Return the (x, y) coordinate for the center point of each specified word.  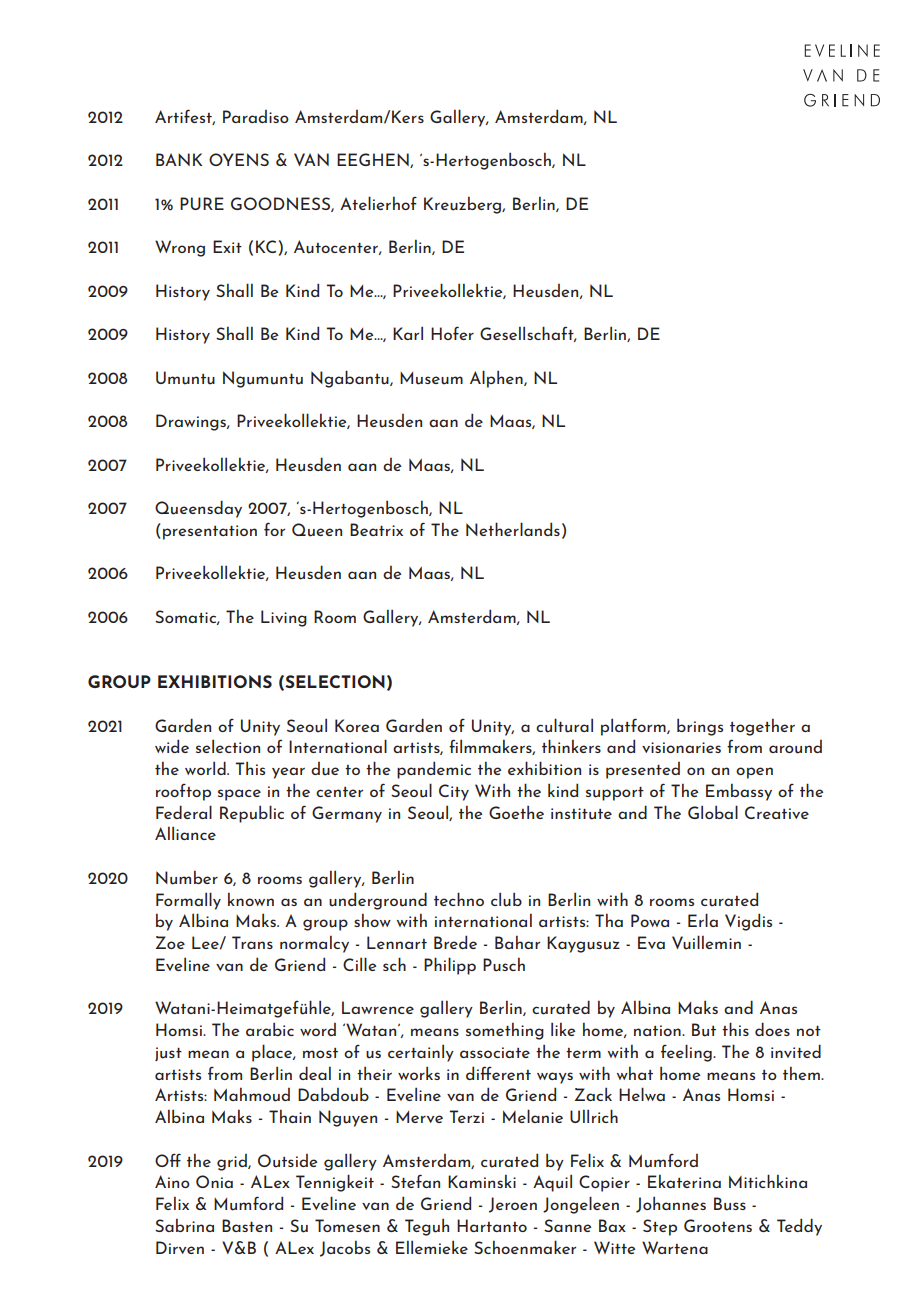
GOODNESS (281, 204)
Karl (408, 333)
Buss (730, 1204)
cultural (564, 725)
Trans (252, 942)
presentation (210, 532)
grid (233, 1162)
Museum (431, 378)
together (762, 727)
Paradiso (256, 116)
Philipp (450, 966)
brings (700, 727)
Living (284, 618)
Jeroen (513, 1205)
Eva (651, 942)
